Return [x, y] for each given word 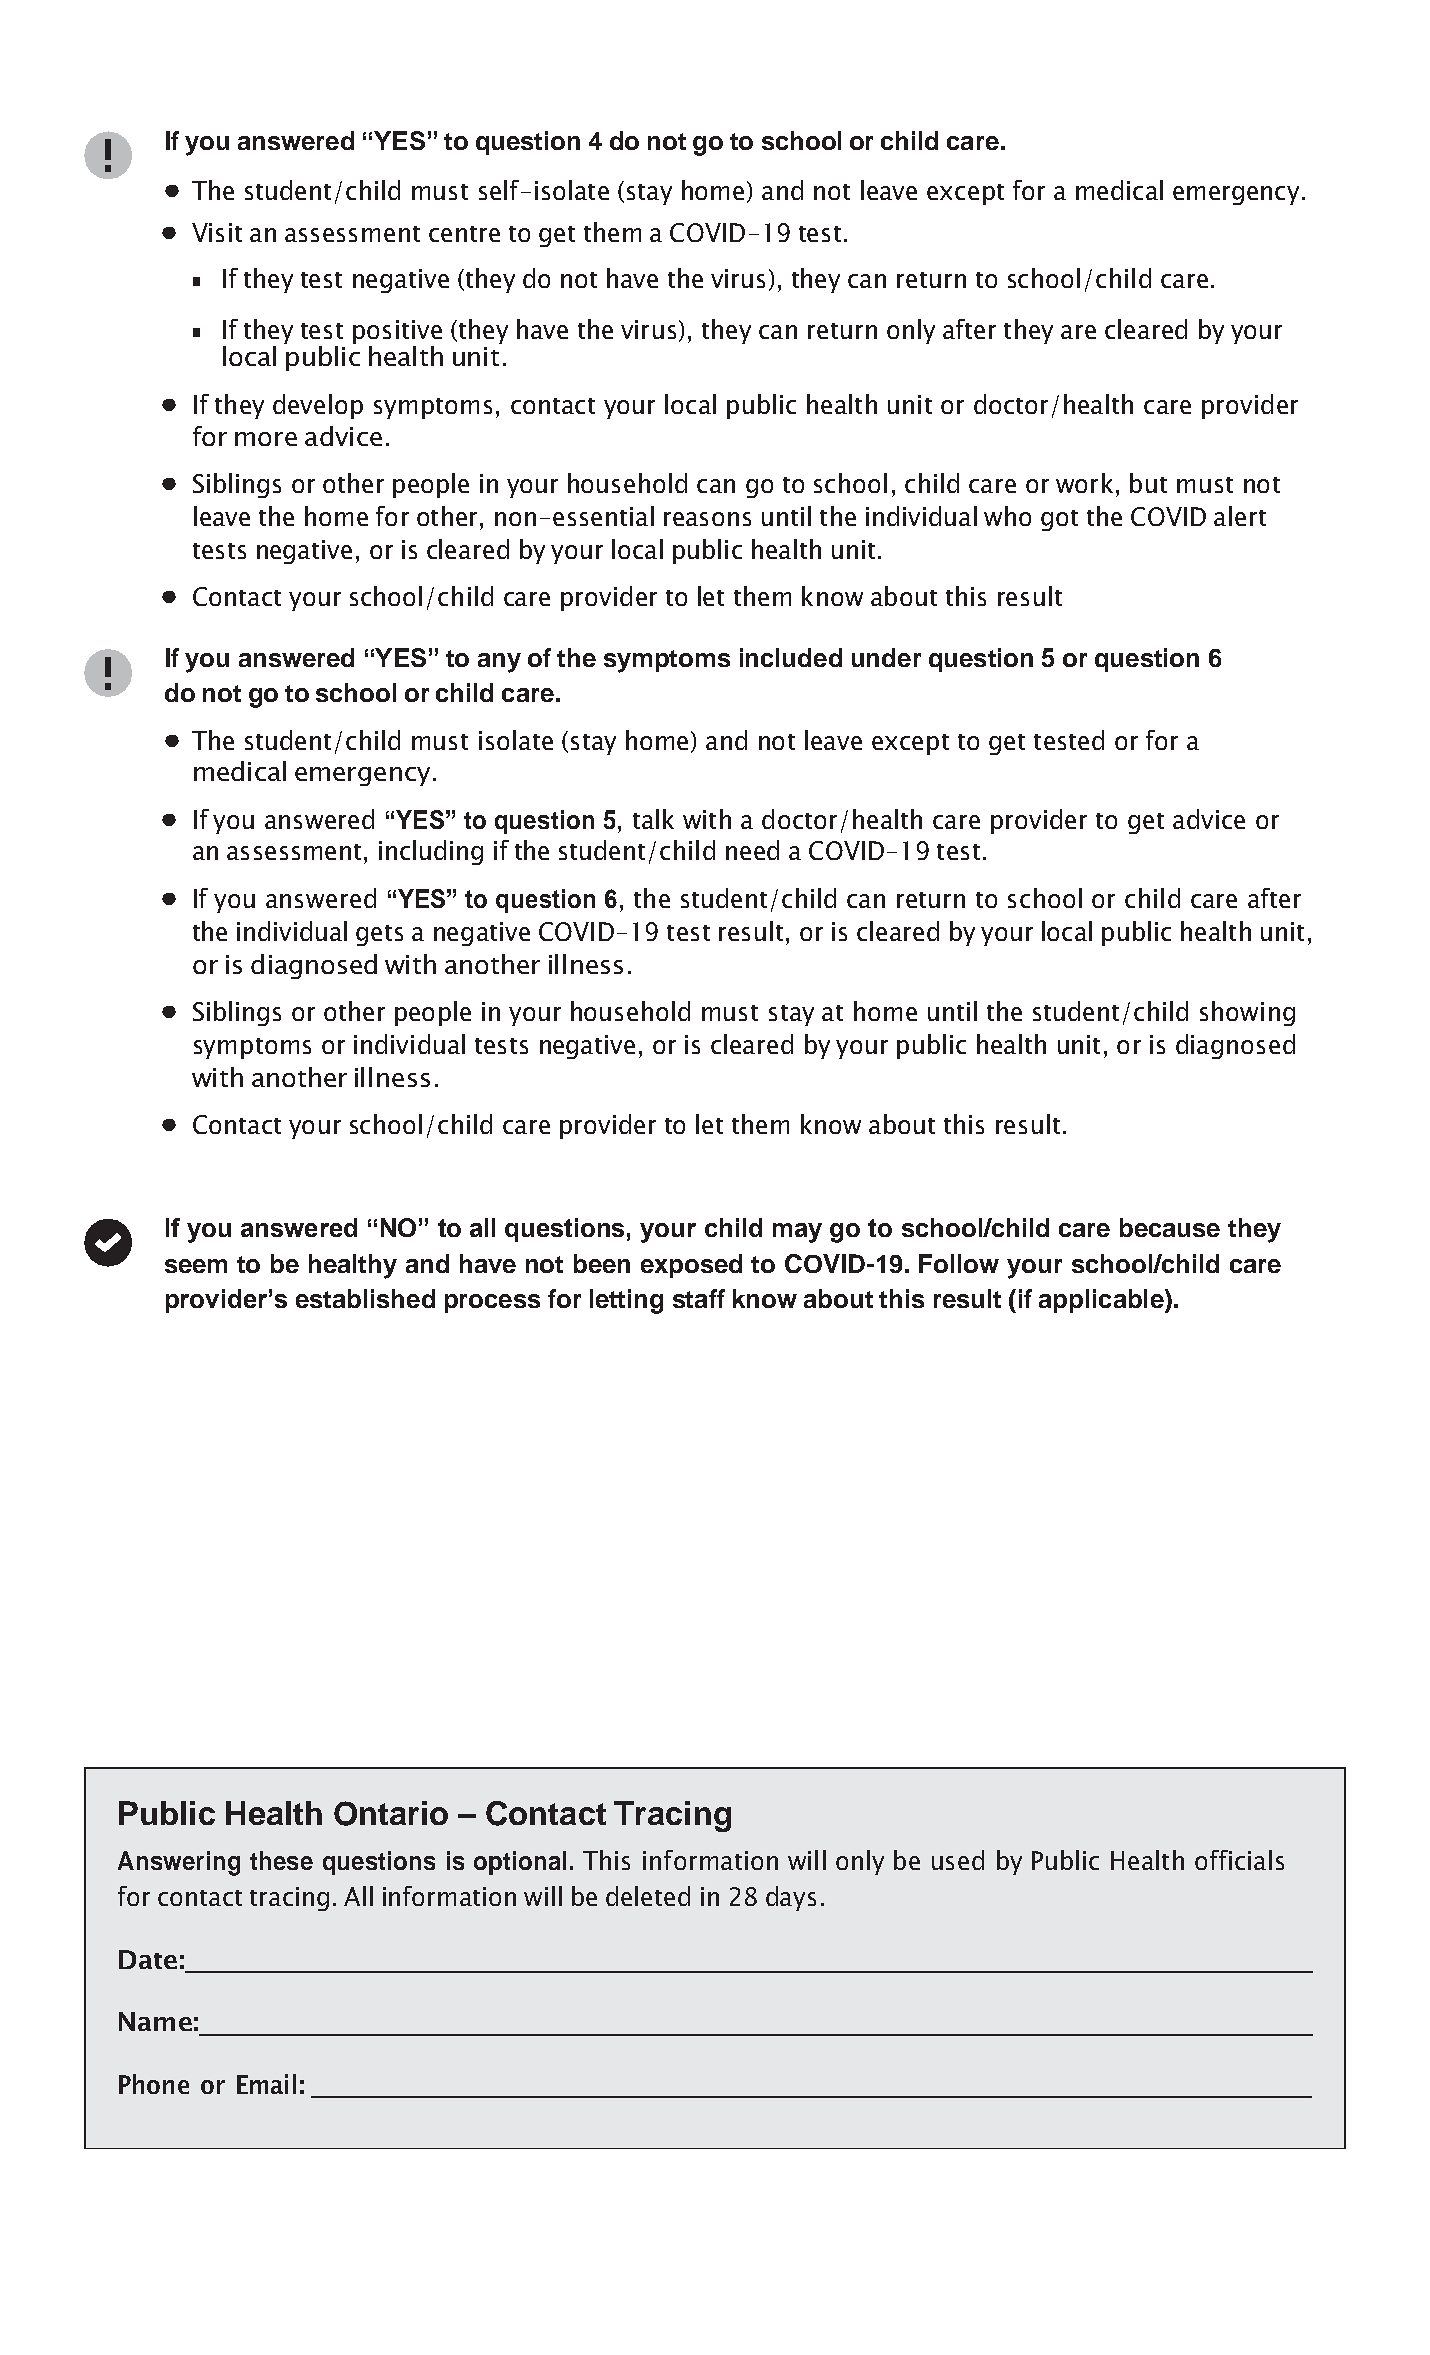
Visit [217, 232]
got [1059, 520]
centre [464, 234]
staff [699, 1298]
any [499, 663]
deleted [648, 1896]
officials [1239, 1860]
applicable [1102, 1301]
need [752, 850]
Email [266, 2084]
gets [379, 935]
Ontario [391, 1813]
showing [1247, 1013]
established [365, 1298]
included [791, 657]
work [1084, 483]
